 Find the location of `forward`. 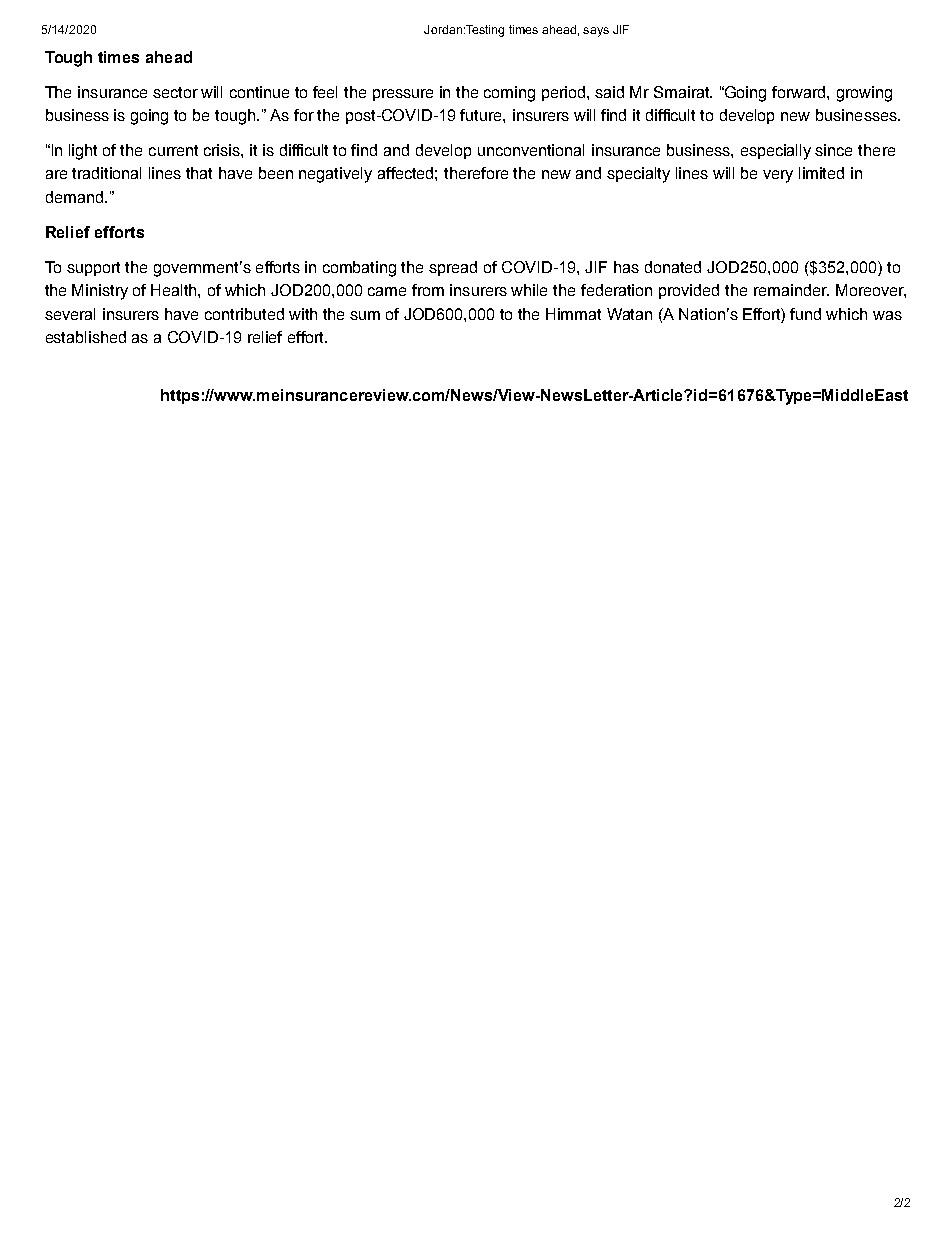

forward is located at coordinates (800, 92).
